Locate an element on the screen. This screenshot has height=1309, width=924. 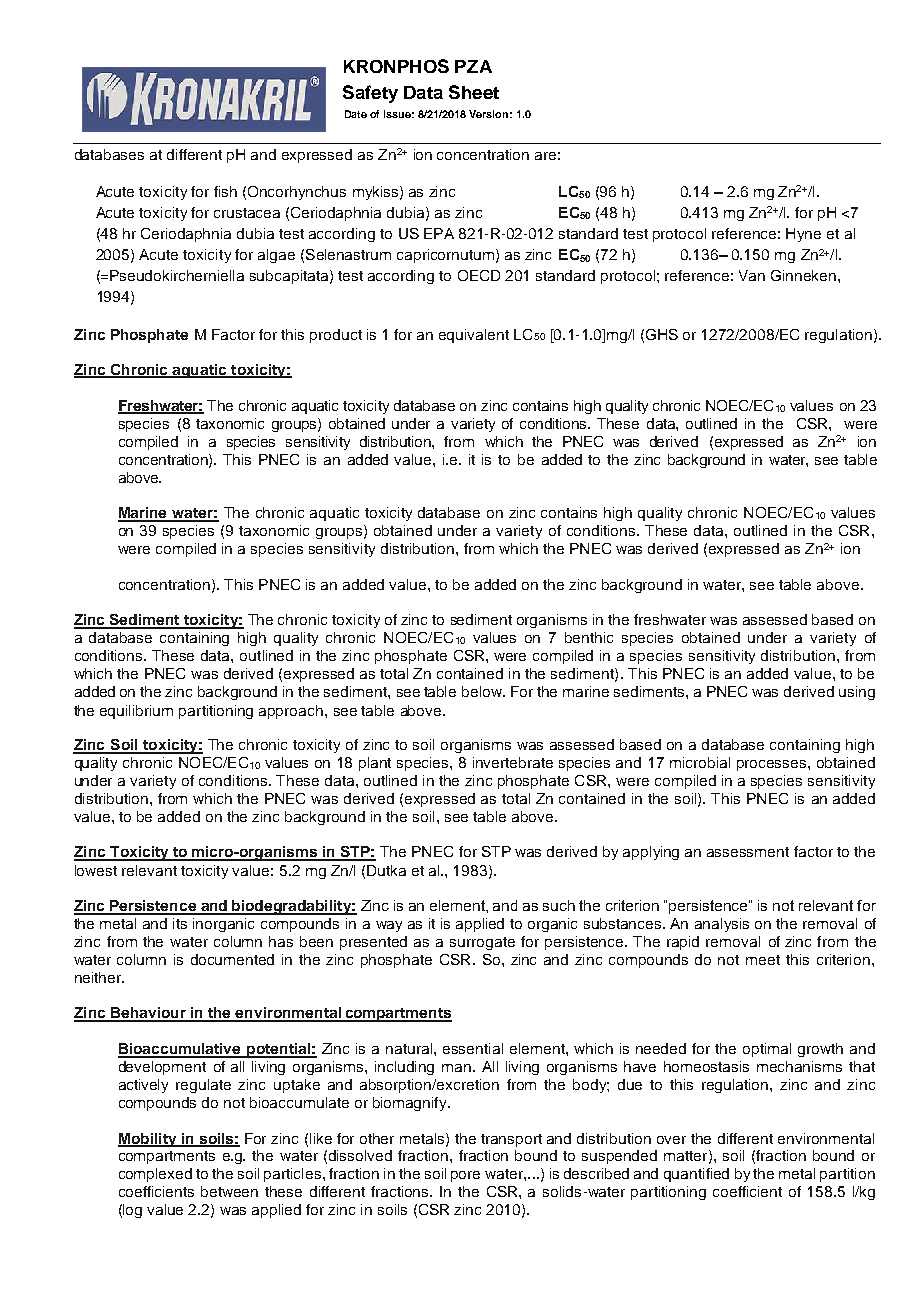
benthic is located at coordinates (589, 637).
